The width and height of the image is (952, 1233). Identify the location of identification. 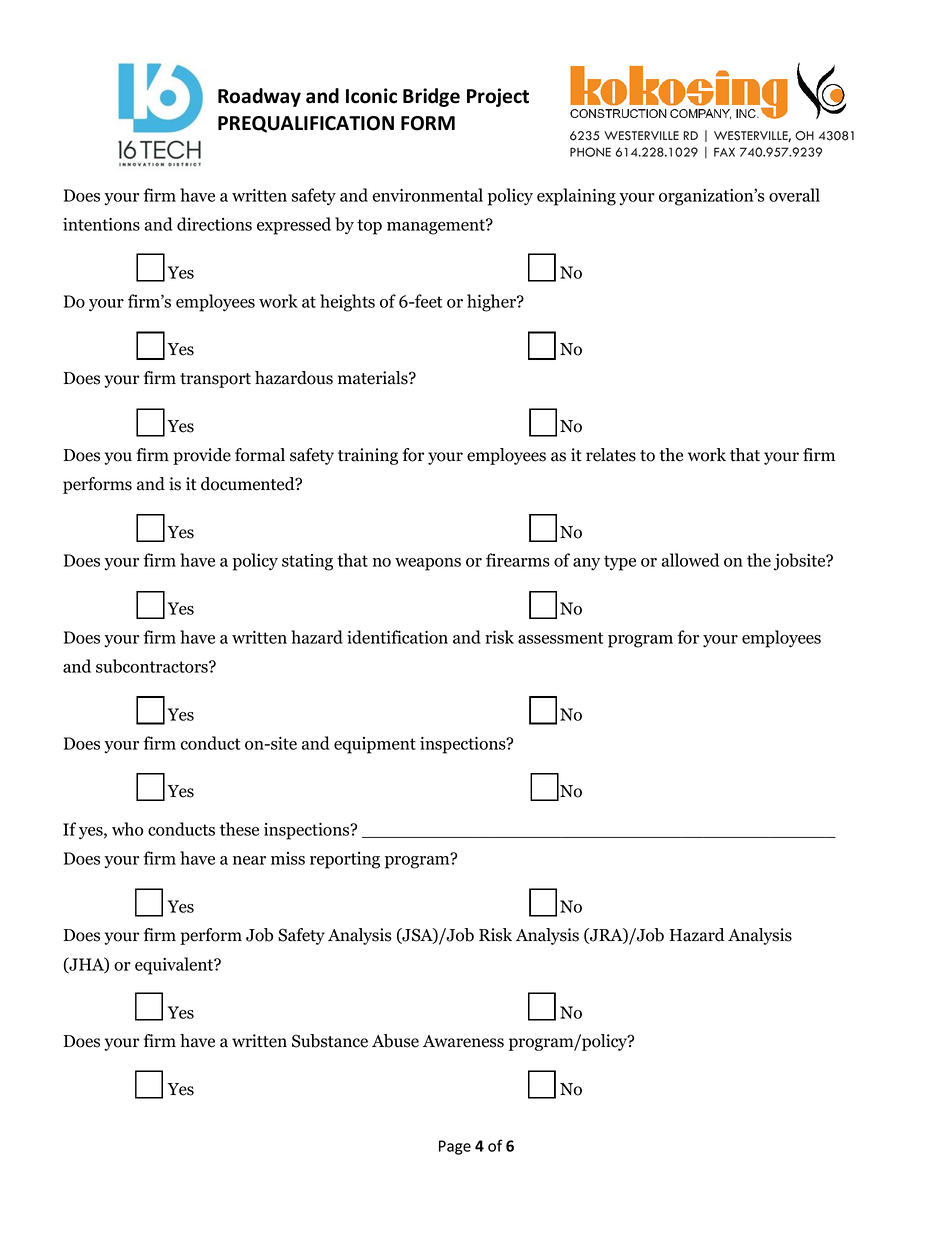
(397, 637).
